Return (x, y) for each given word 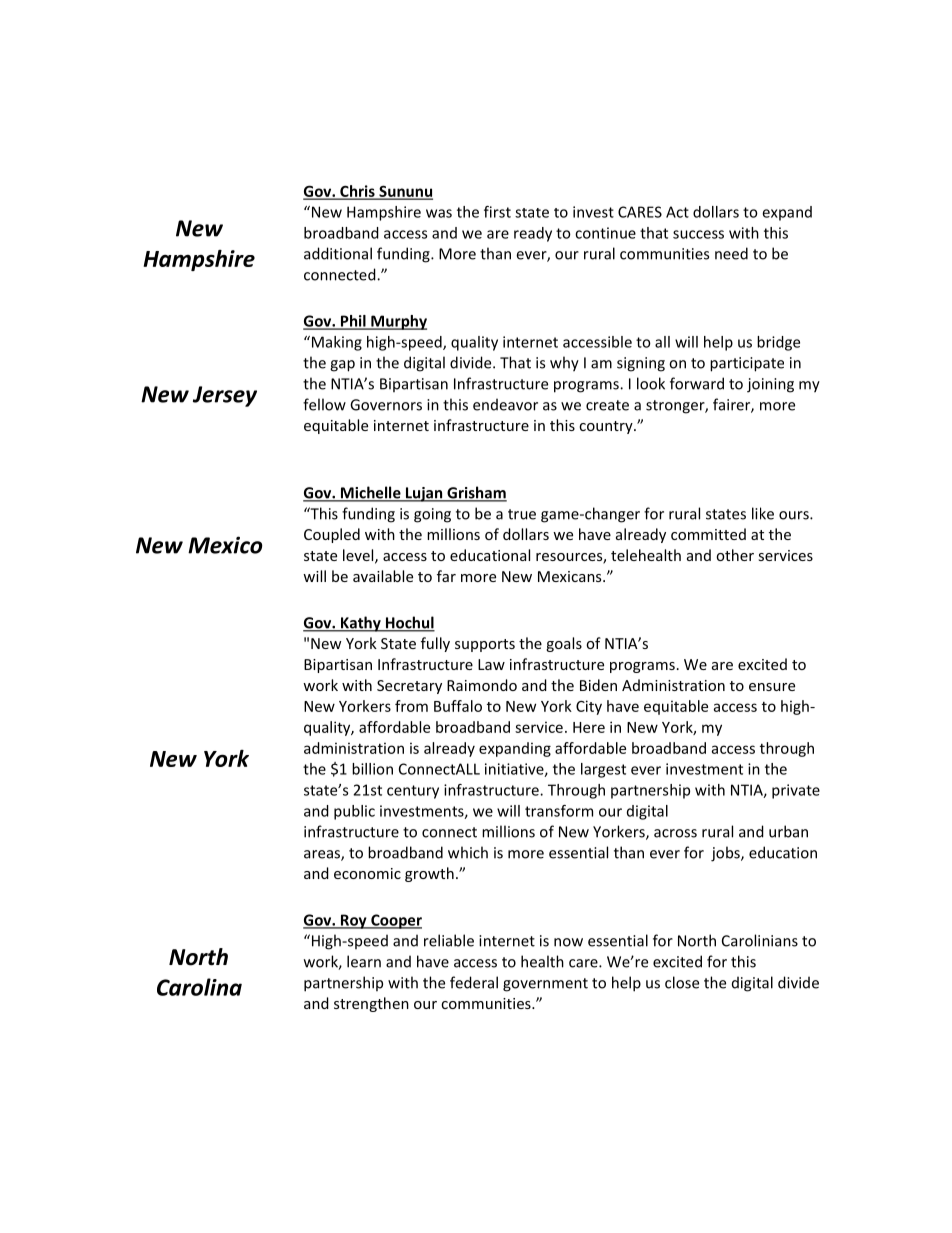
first (497, 212)
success (698, 234)
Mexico (225, 545)
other (735, 555)
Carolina (199, 987)
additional (338, 253)
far (446, 576)
